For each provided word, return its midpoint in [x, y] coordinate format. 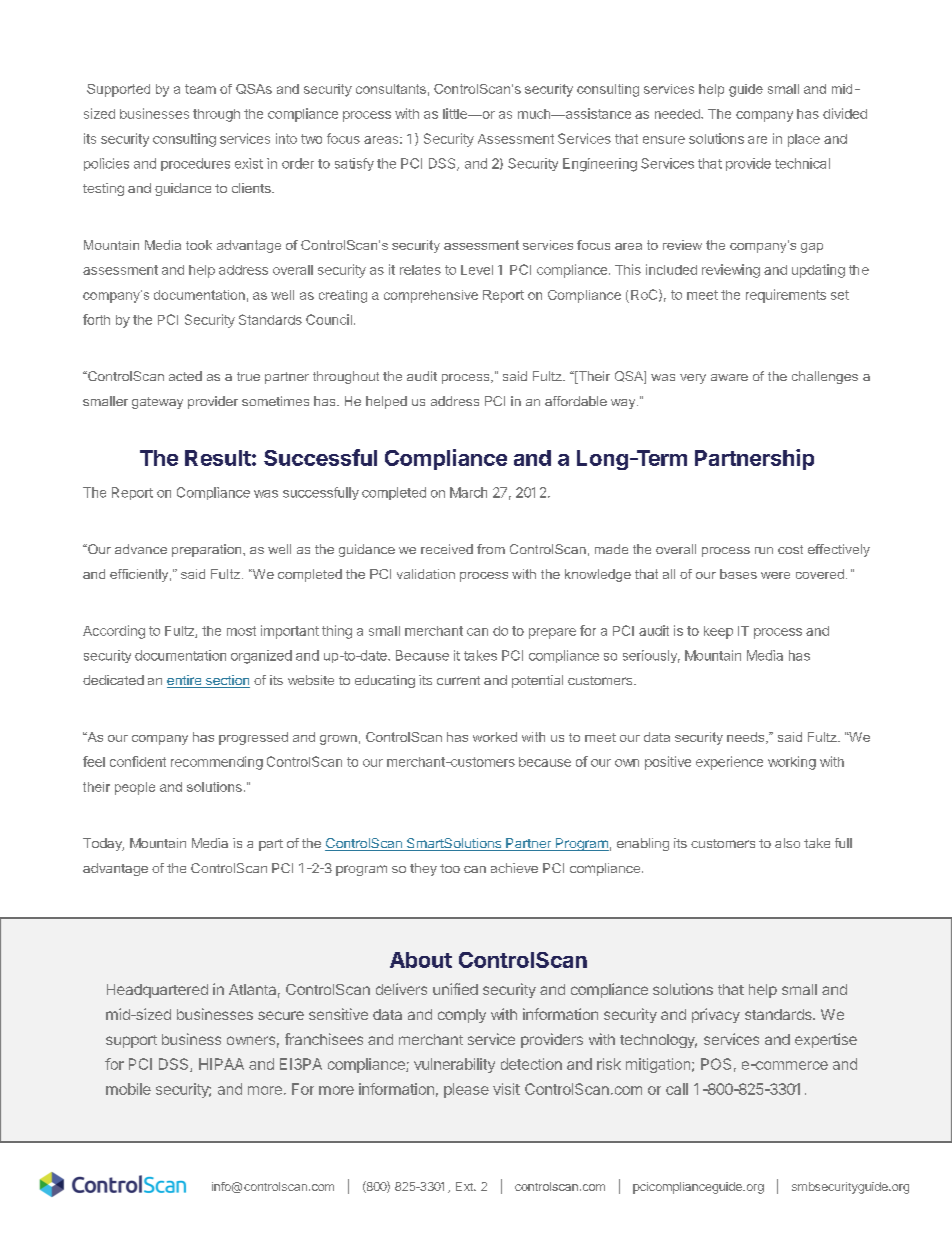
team [200, 89]
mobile [128, 1089]
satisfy [354, 164]
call [677, 1089]
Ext [465, 1186]
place [804, 140]
